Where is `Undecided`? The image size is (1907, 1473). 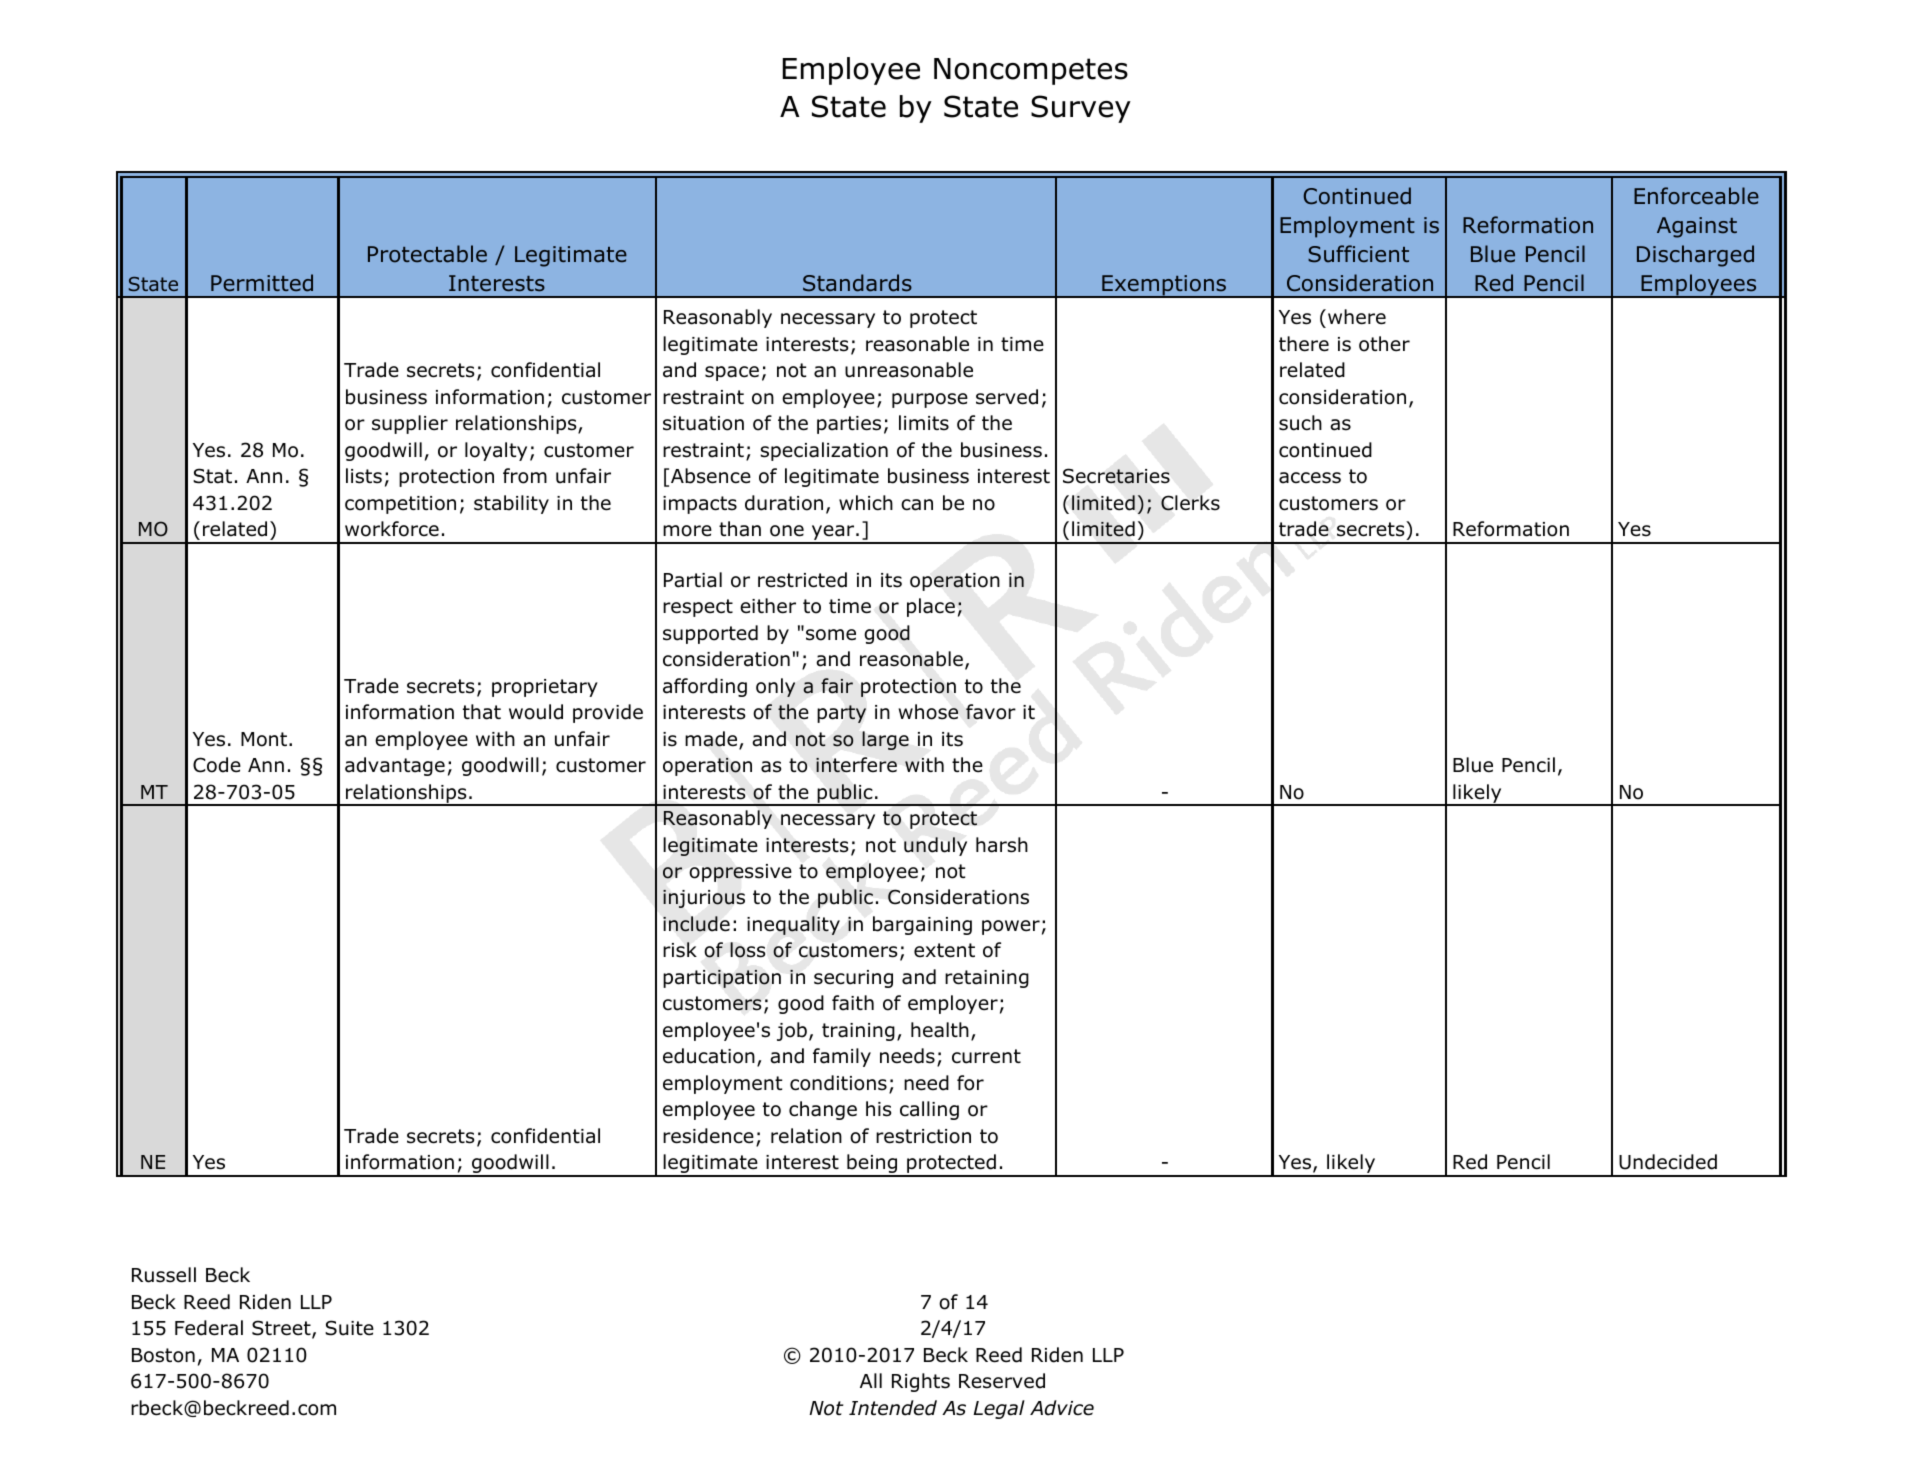
Undecided is located at coordinates (1668, 1162).
